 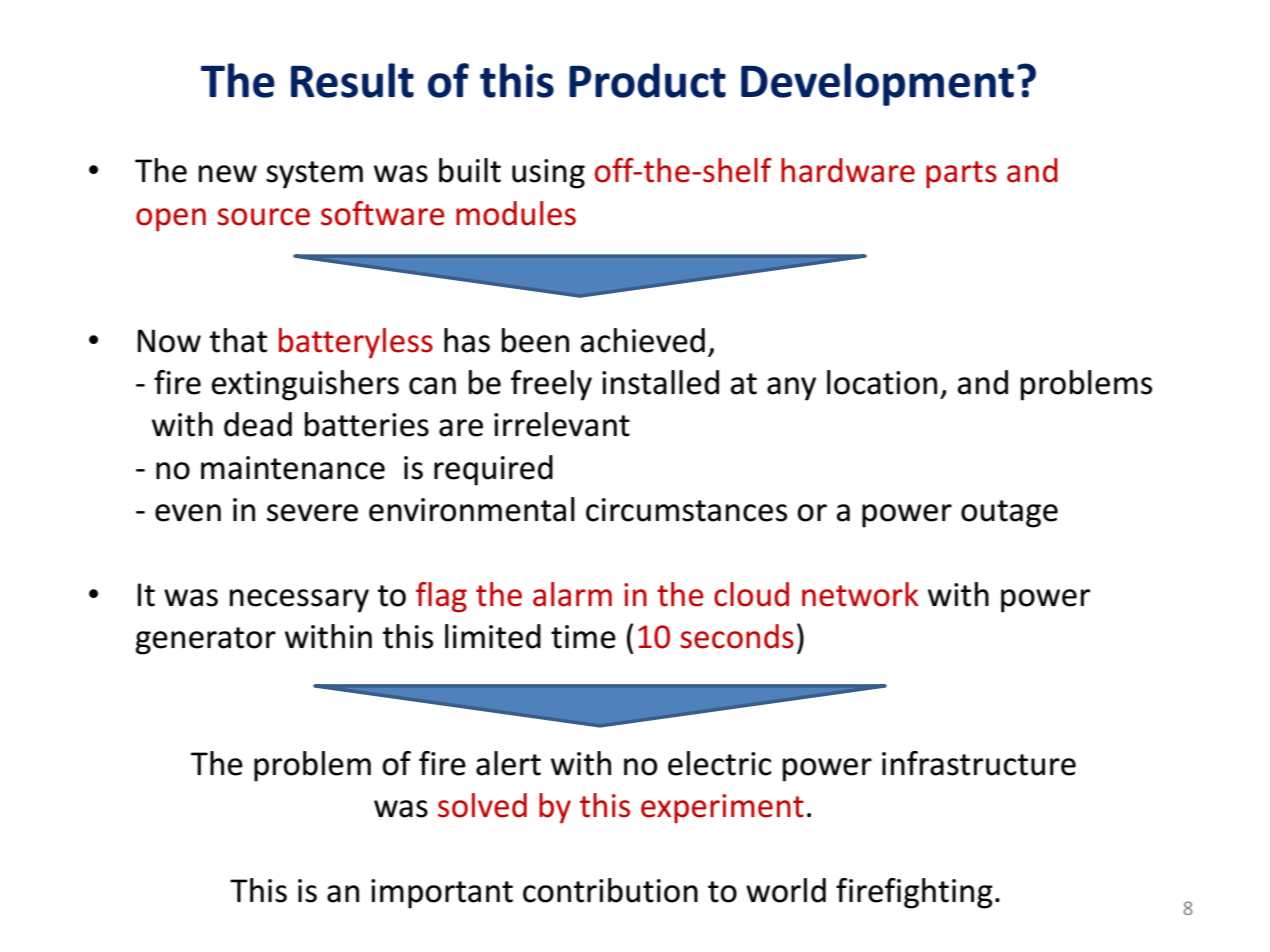 What do you see at coordinates (1009, 514) in the image?
I see `outage` at bounding box center [1009, 514].
